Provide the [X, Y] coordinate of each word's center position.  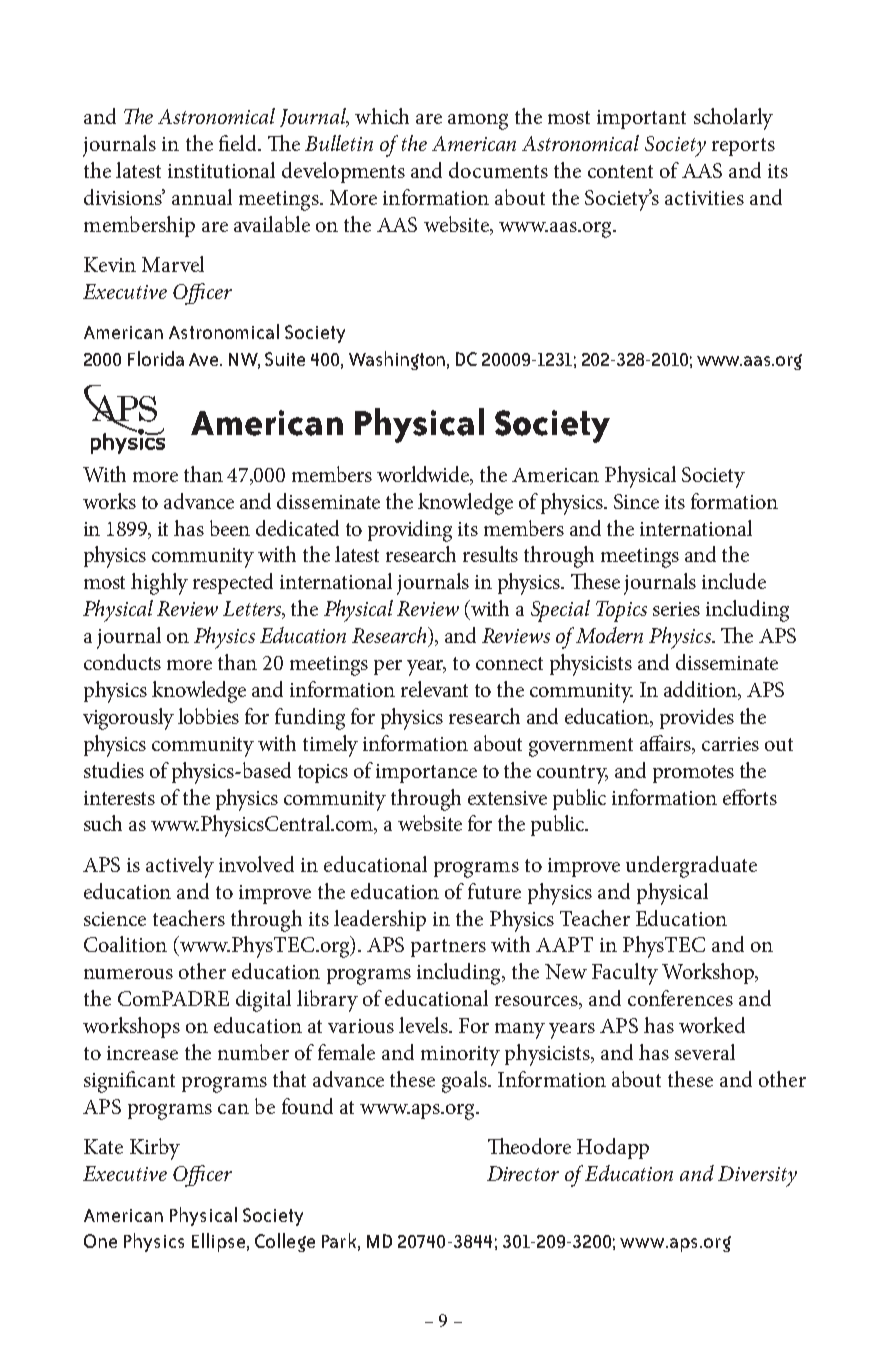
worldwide [424, 475]
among [478, 122]
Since [636, 501]
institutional [221, 170]
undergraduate [691, 867]
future [494, 891]
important [641, 119]
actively [180, 867]
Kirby [155, 1149]
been [230, 528]
